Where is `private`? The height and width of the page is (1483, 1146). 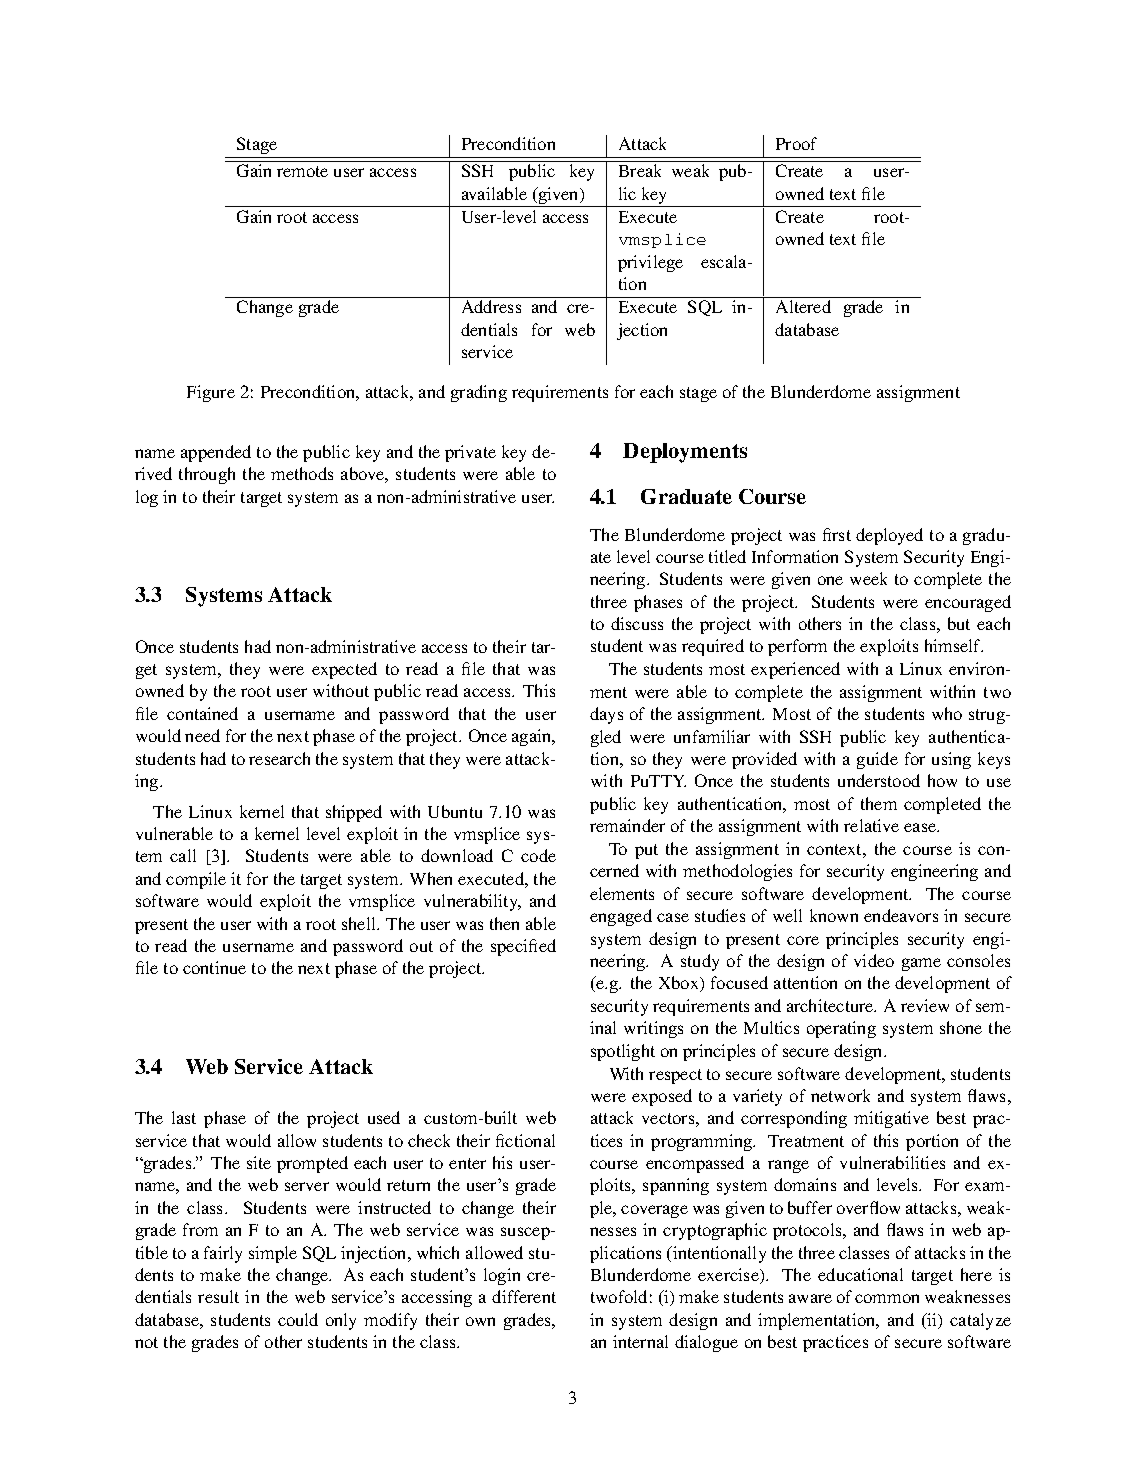
private is located at coordinates (470, 453).
